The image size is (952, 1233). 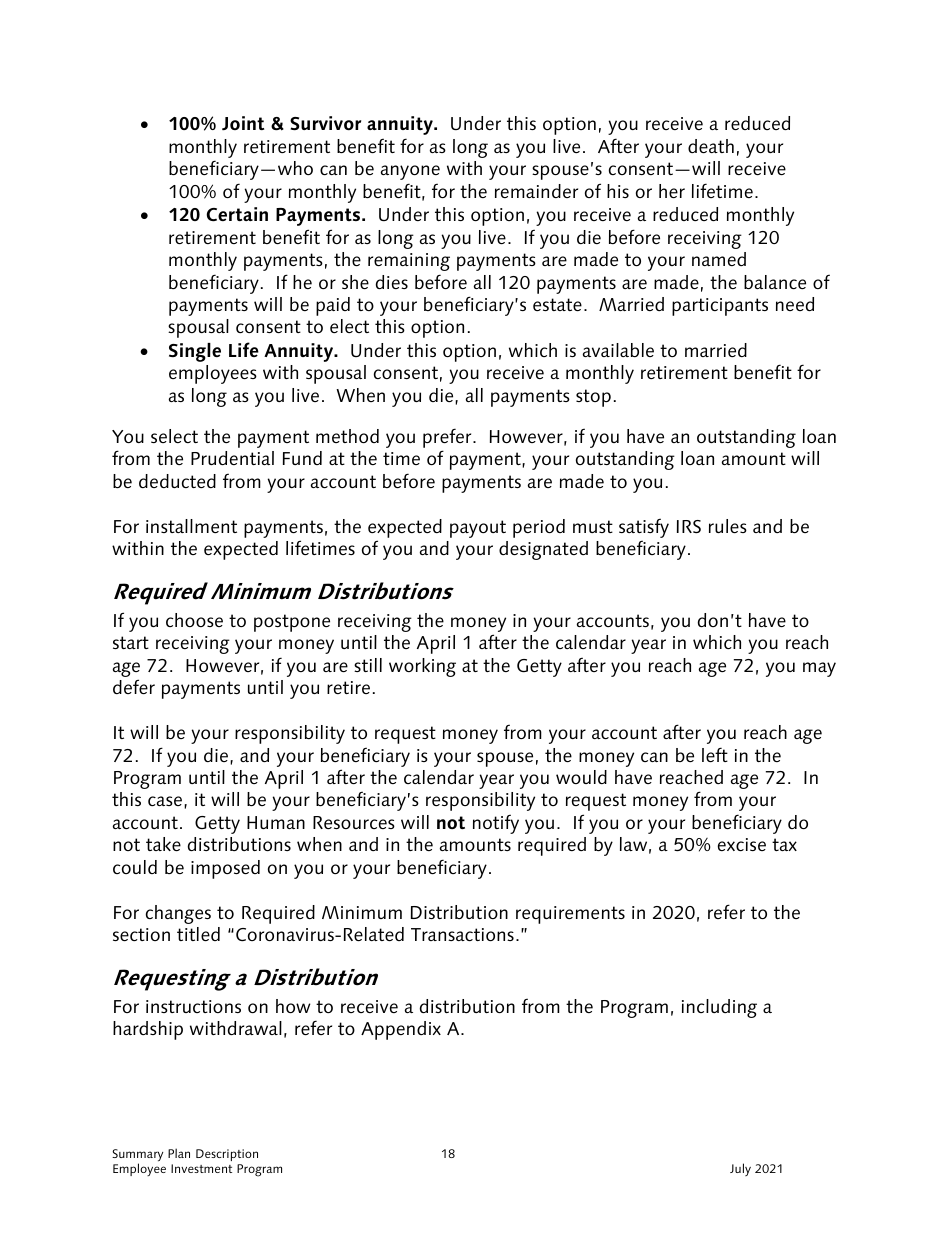 What do you see at coordinates (225, 869) in the document?
I see `imposed` at bounding box center [225, 869].
